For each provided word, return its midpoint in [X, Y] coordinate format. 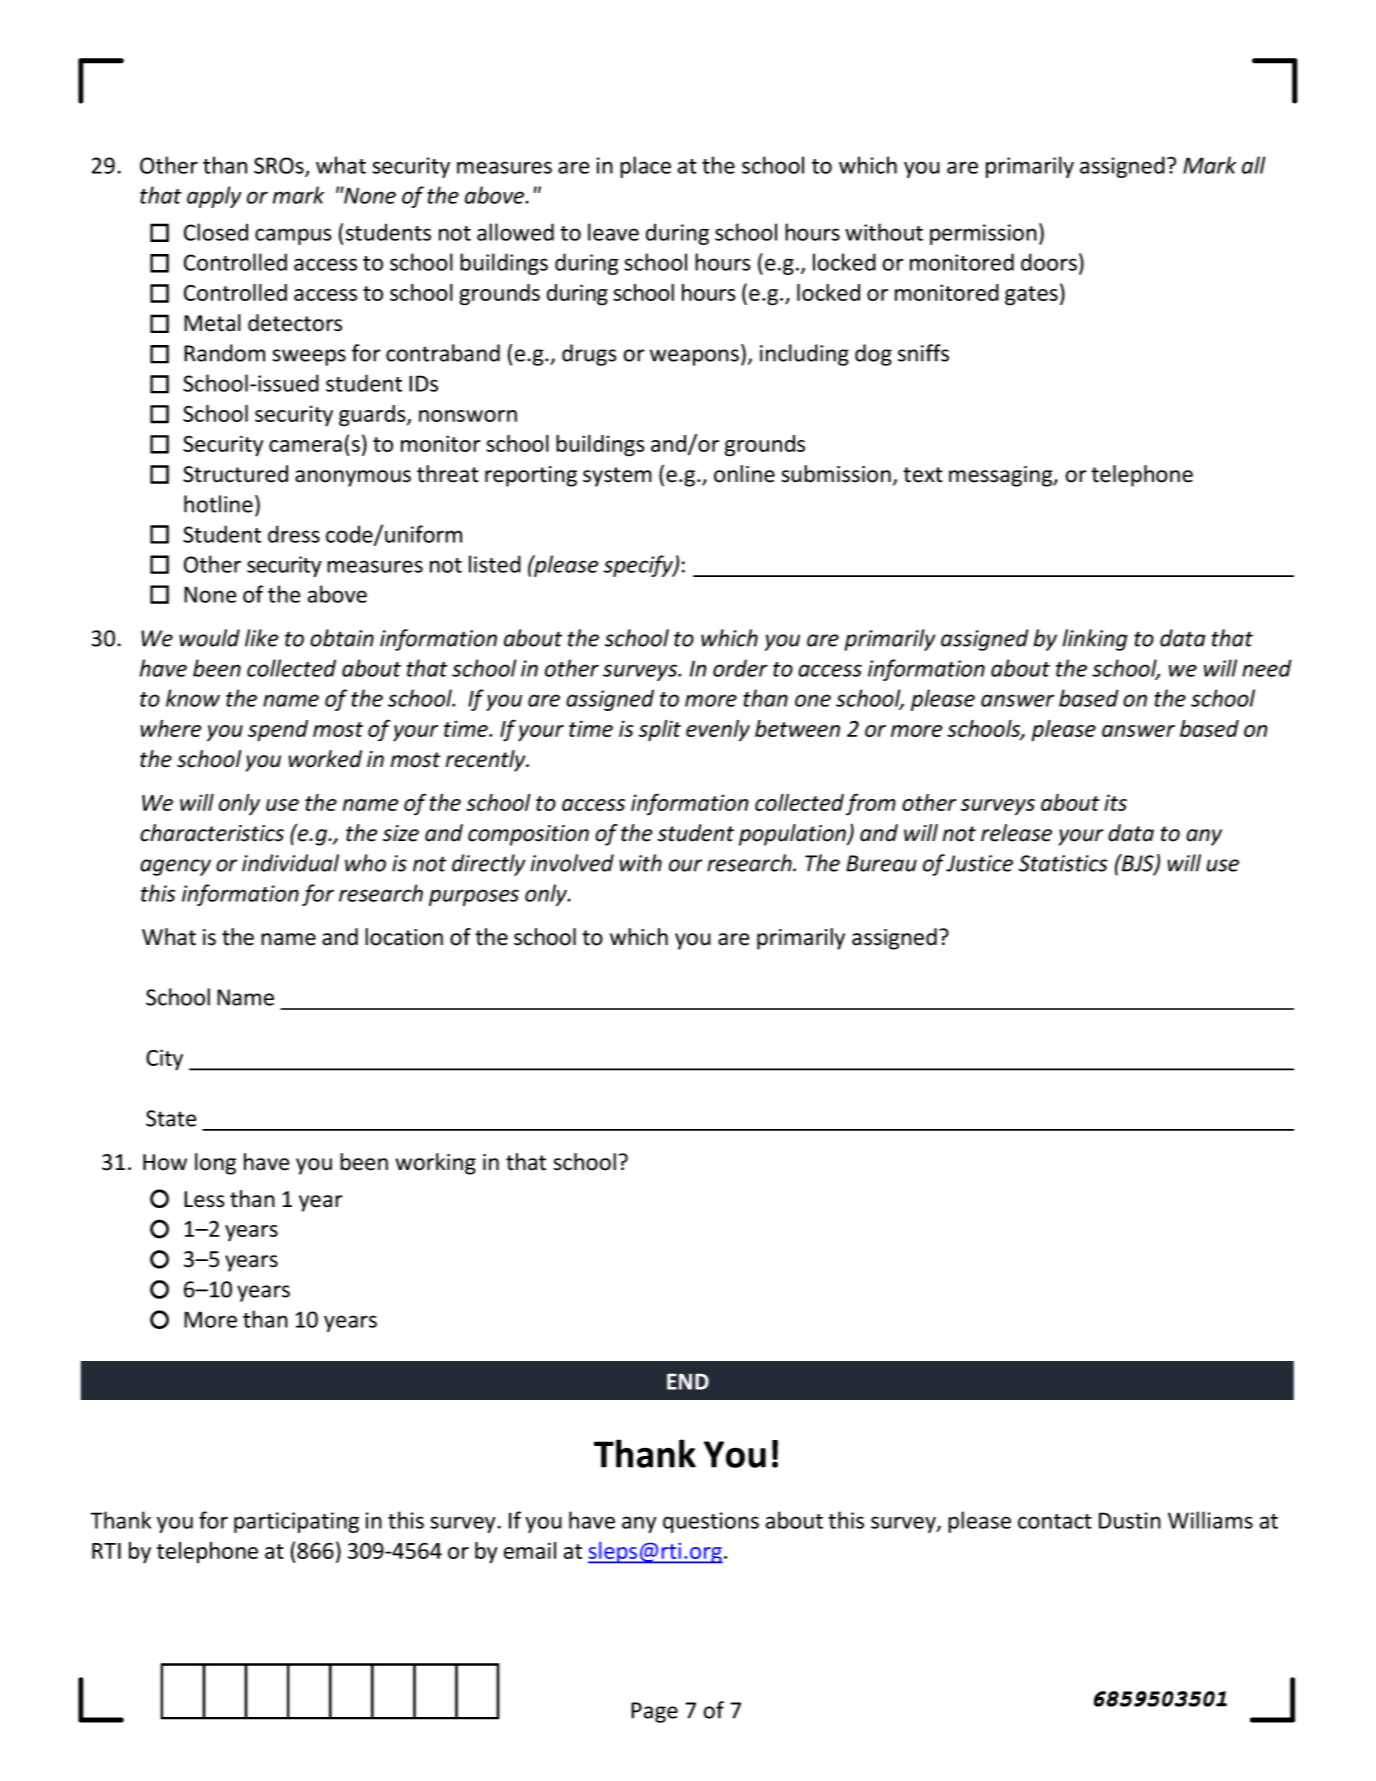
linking [1095, 640]
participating [296, 1522]
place [645, 167]
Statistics [1063, 863]
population [793, 835]
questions [711, 1522]
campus [293, 236]
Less [204, 1199]
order [740, 668]
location [404, 937]
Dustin [1130, 1520]
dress [294, 534]
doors [1049, 262]
